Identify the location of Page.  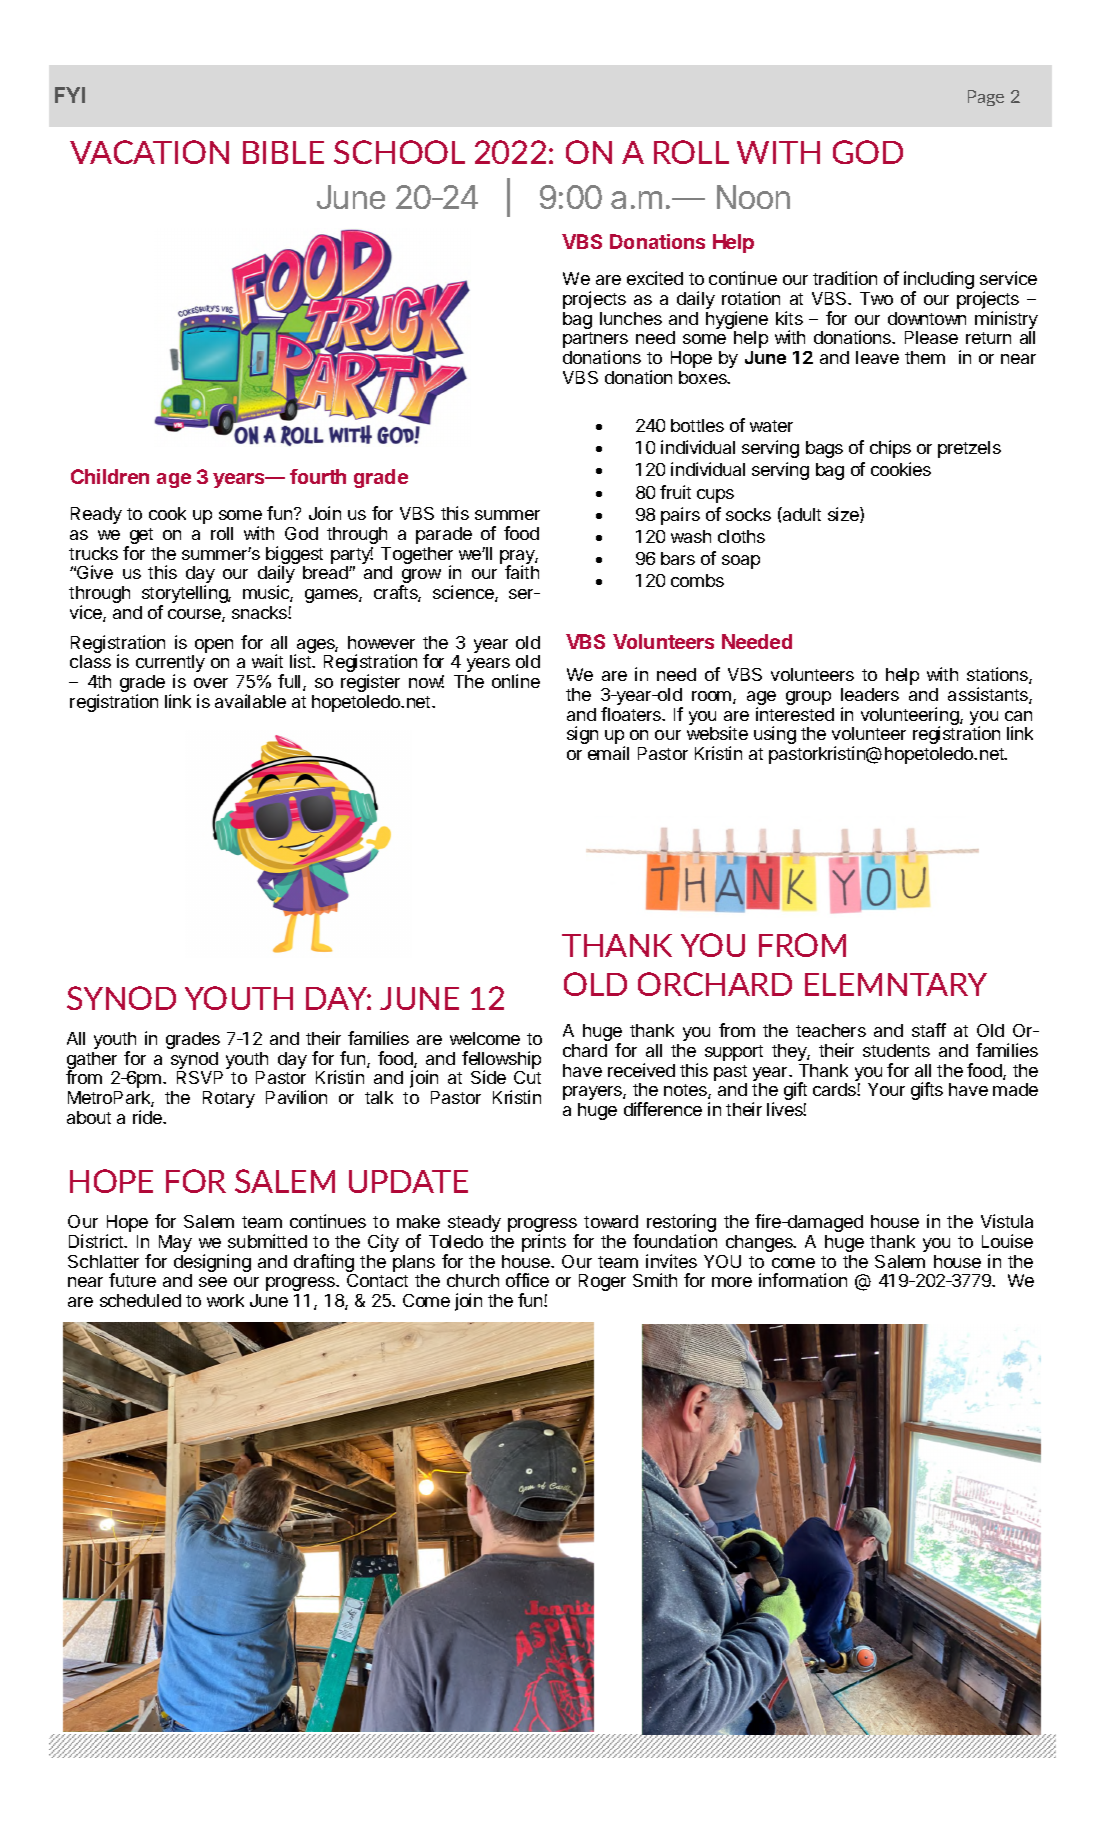
(986, 98).
